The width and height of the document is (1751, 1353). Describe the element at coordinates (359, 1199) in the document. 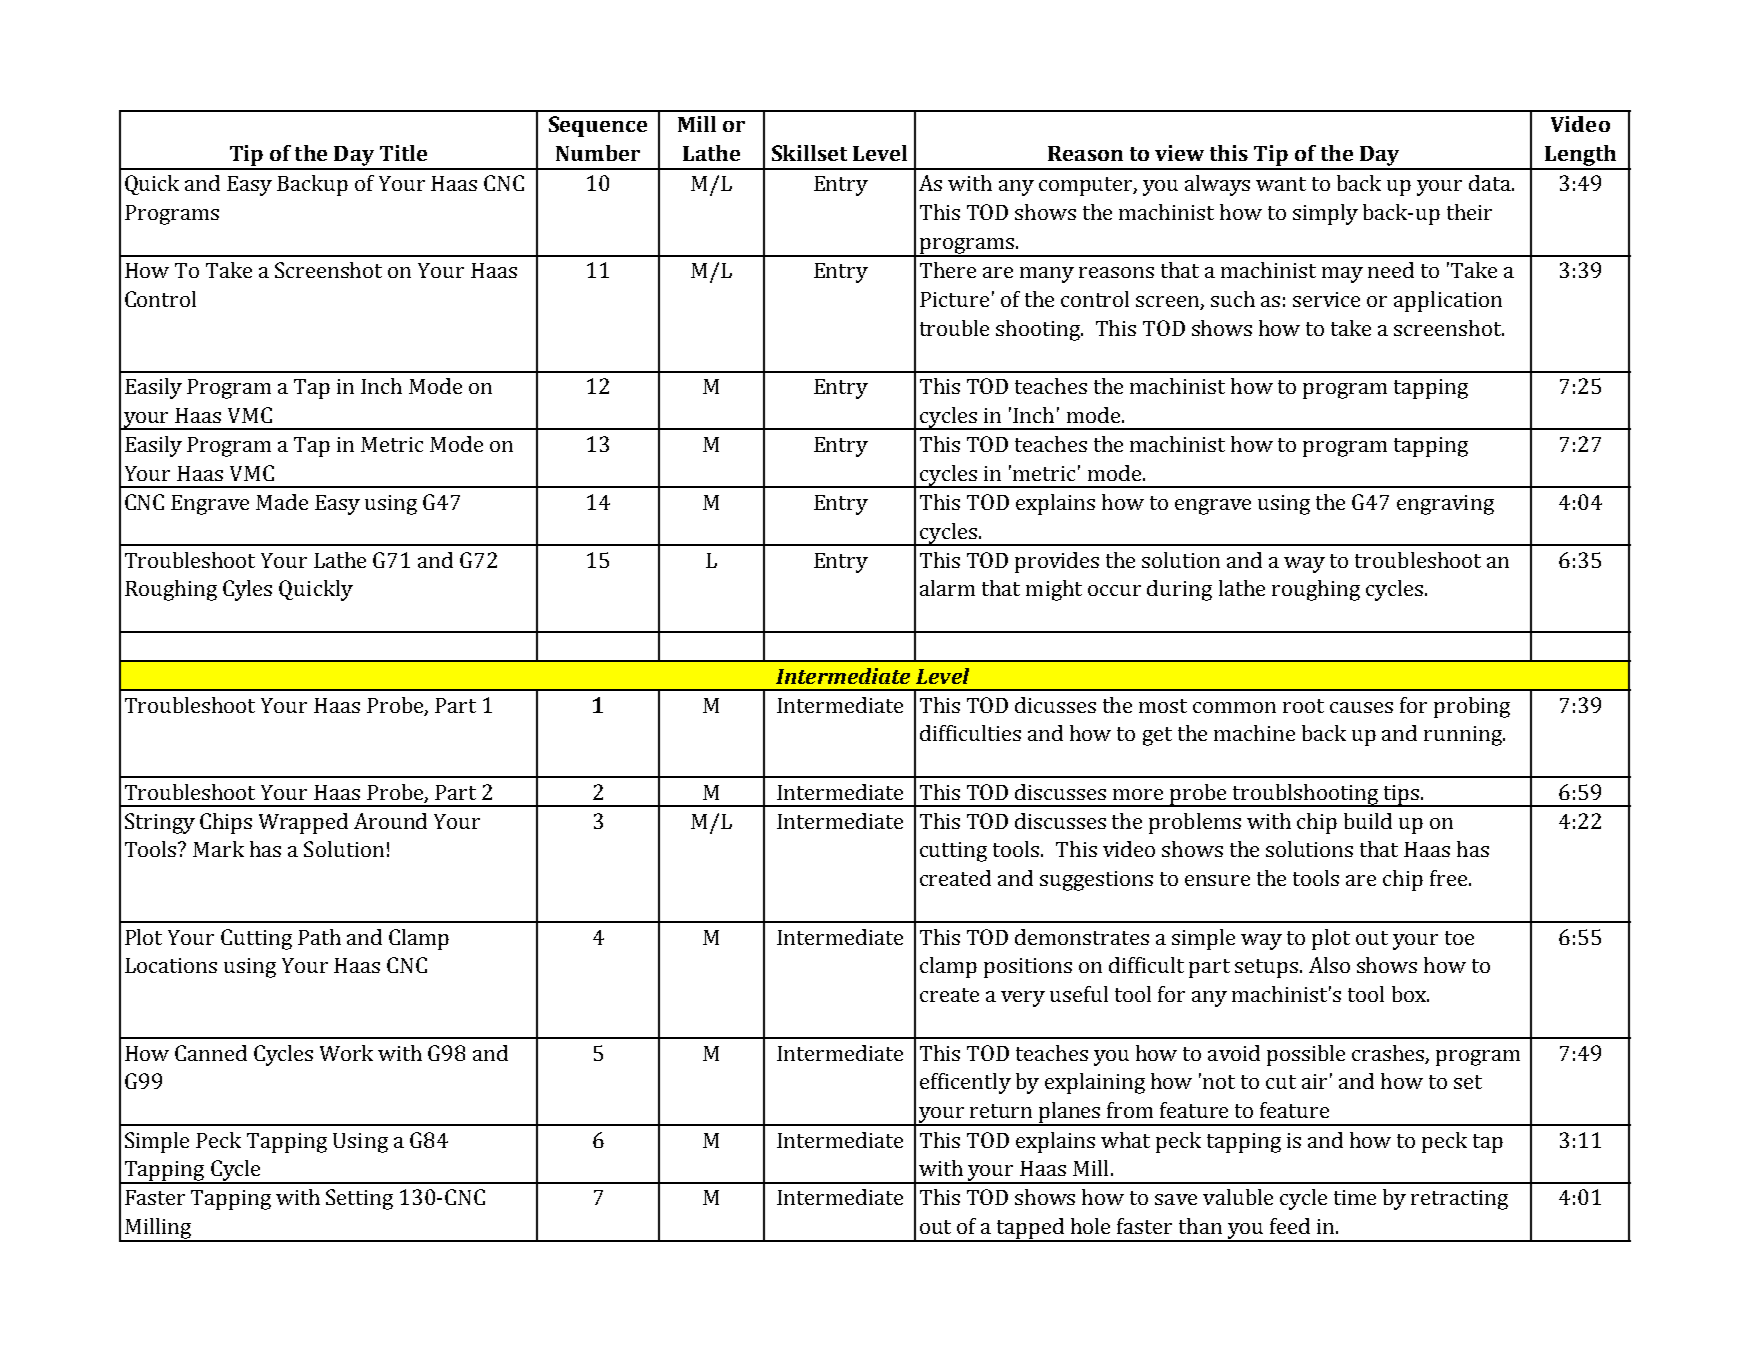

I see `Setting` at that location.
